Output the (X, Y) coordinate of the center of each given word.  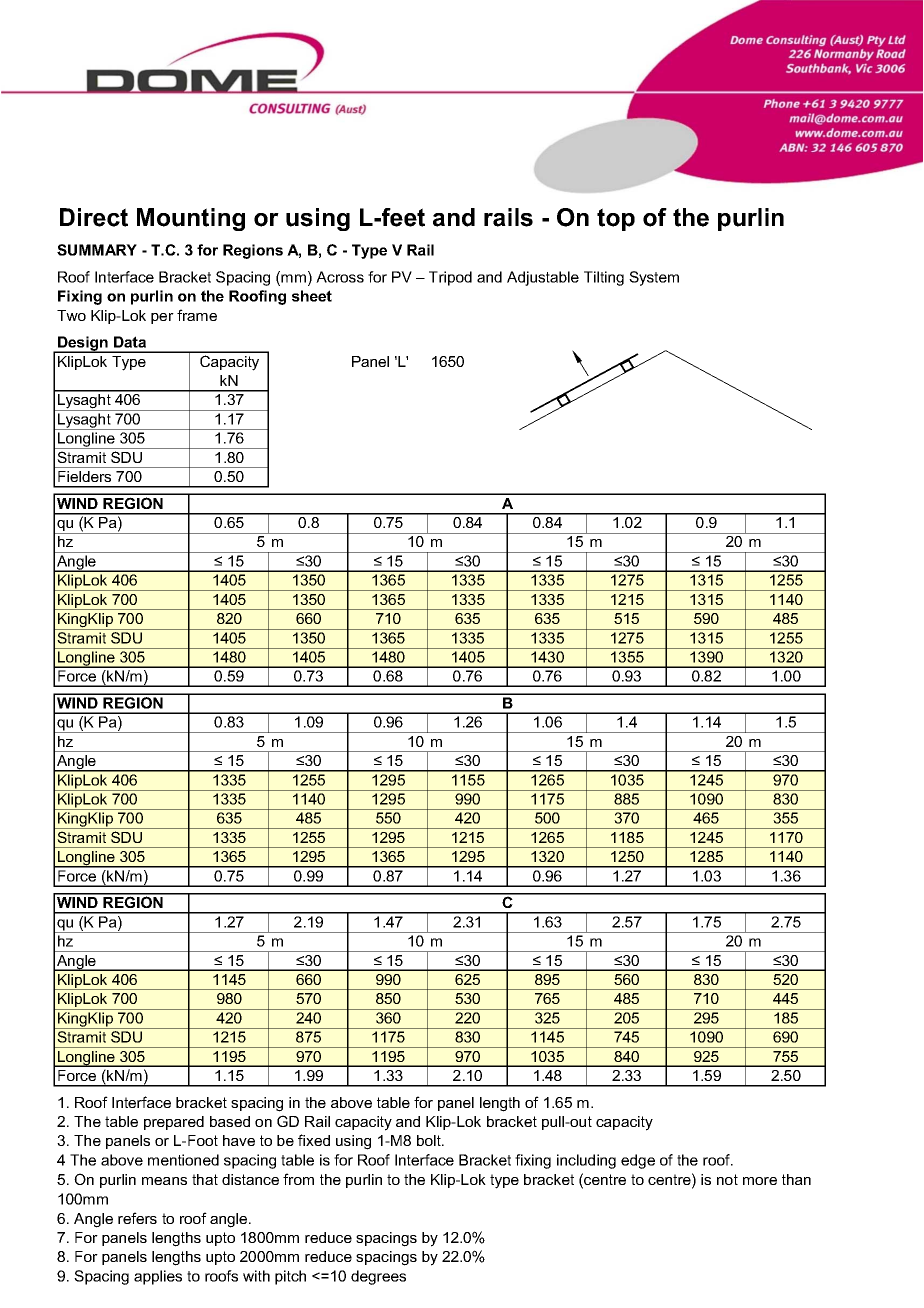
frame (197, 315)
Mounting (191, 219)
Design (83, 344)
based (230, 1121)
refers (137, 1218)
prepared (174, 1123)
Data (130, 342)
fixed (314, 1140)
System (654, 278)
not (727, 1179)
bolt (430, 1140)
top (616, 219)
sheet (312, 296)
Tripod (450, 278)
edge (638, 1161)
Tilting (604, 278)
